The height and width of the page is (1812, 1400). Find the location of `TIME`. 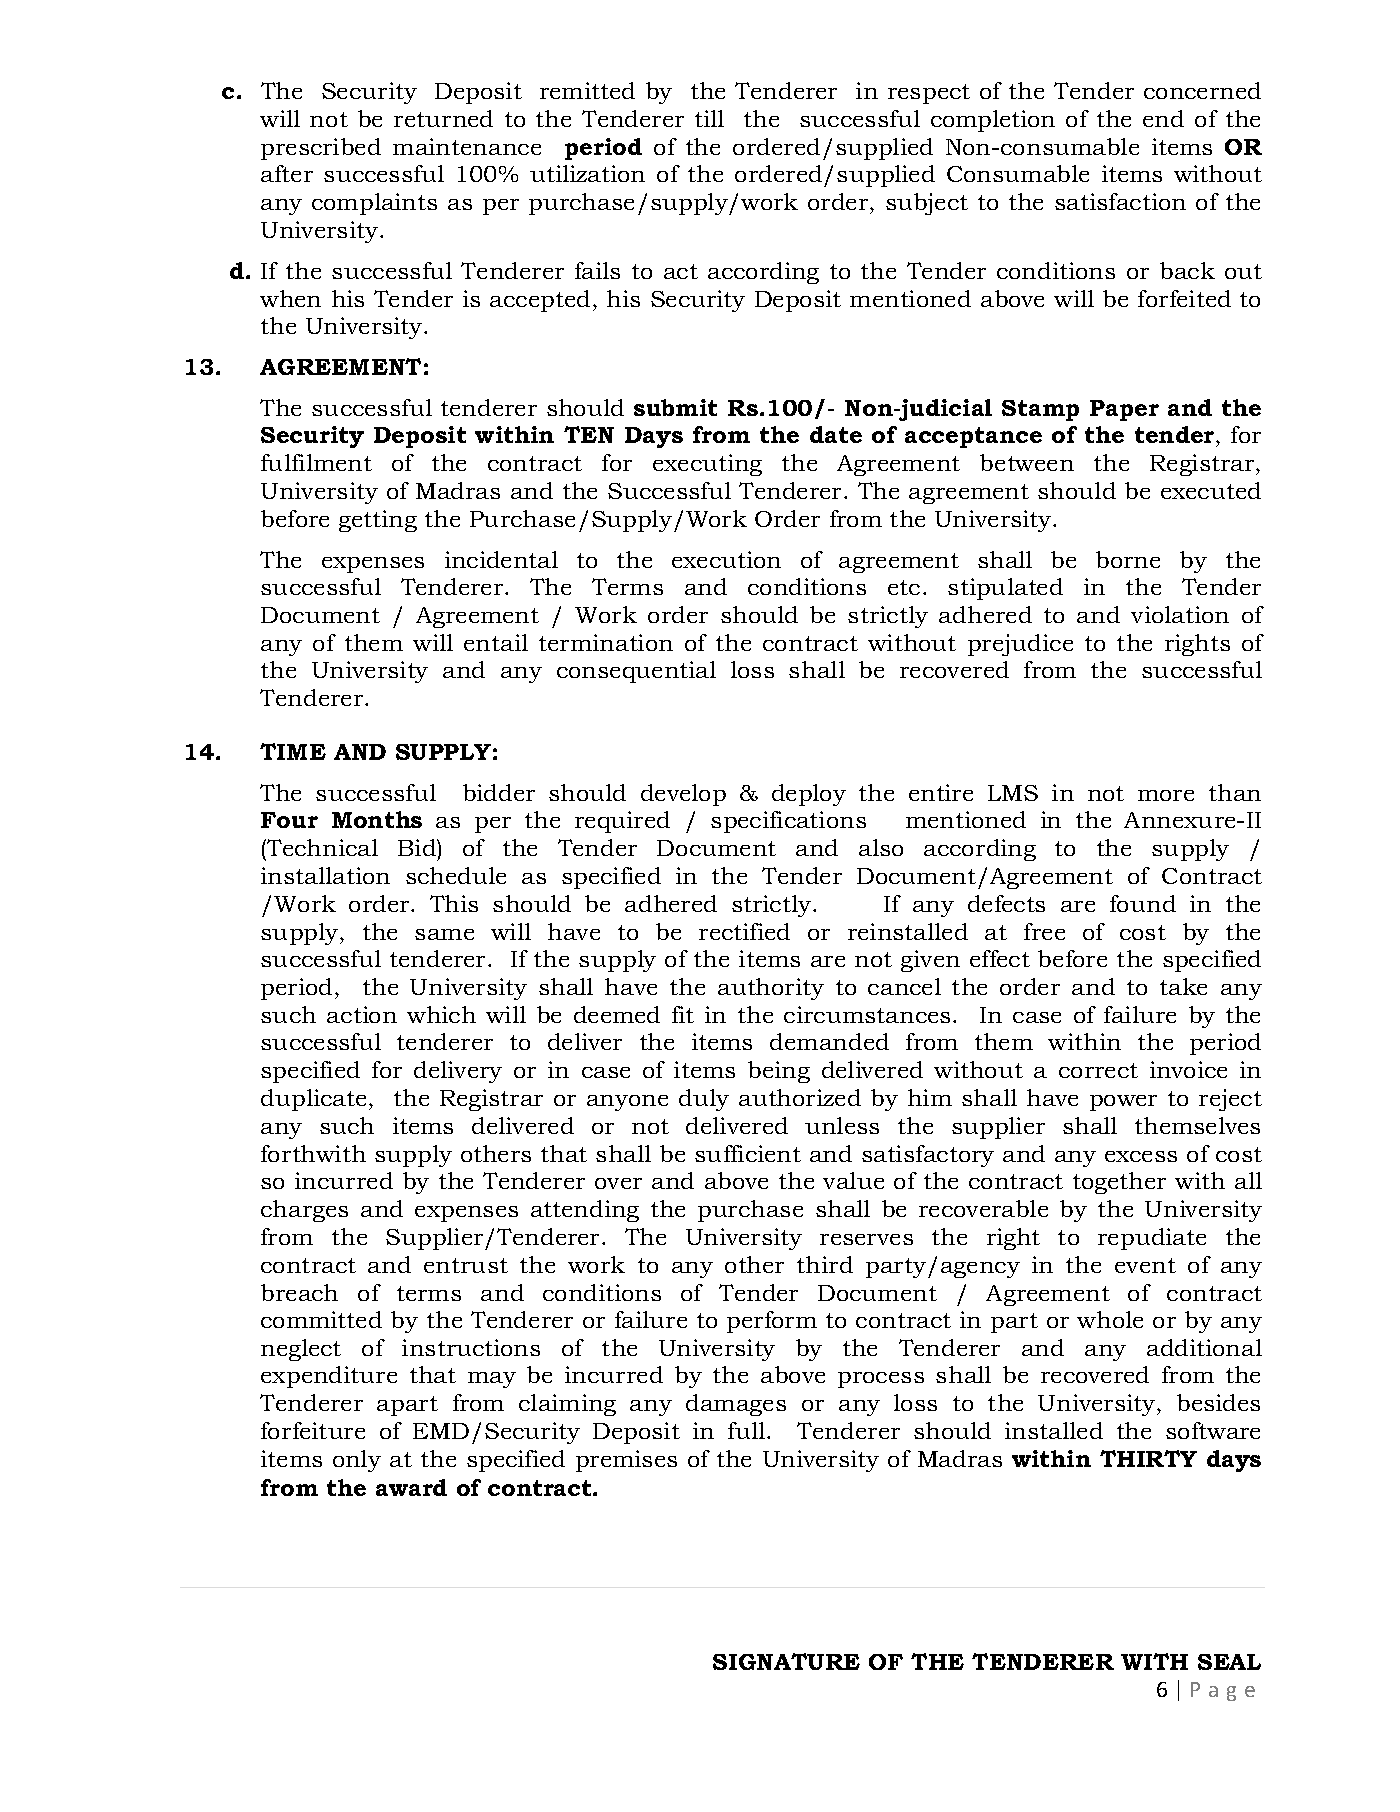

TIME is located at coordinates (293, 751).
